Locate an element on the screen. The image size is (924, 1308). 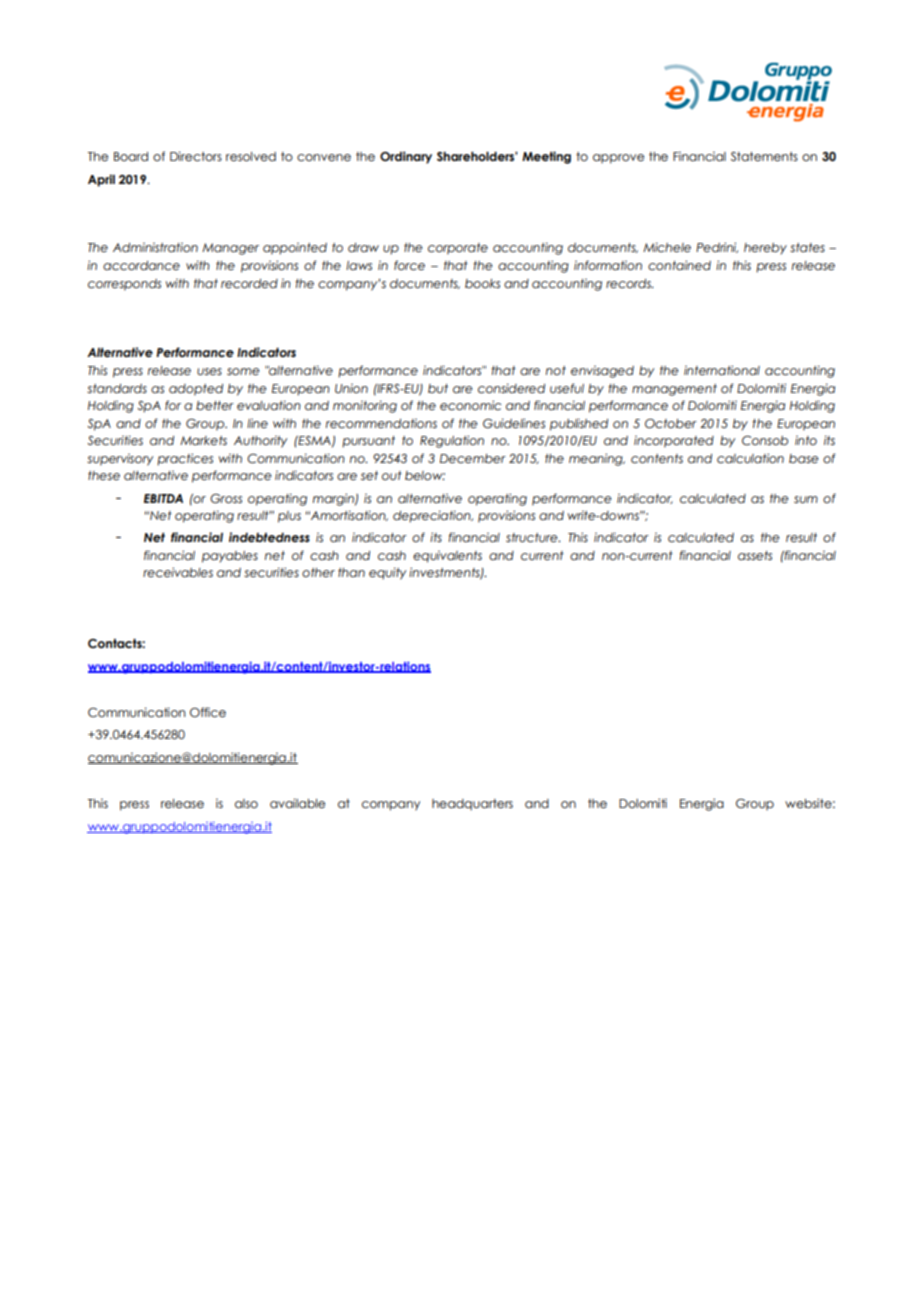
December is located at coordinates (473, 458).
